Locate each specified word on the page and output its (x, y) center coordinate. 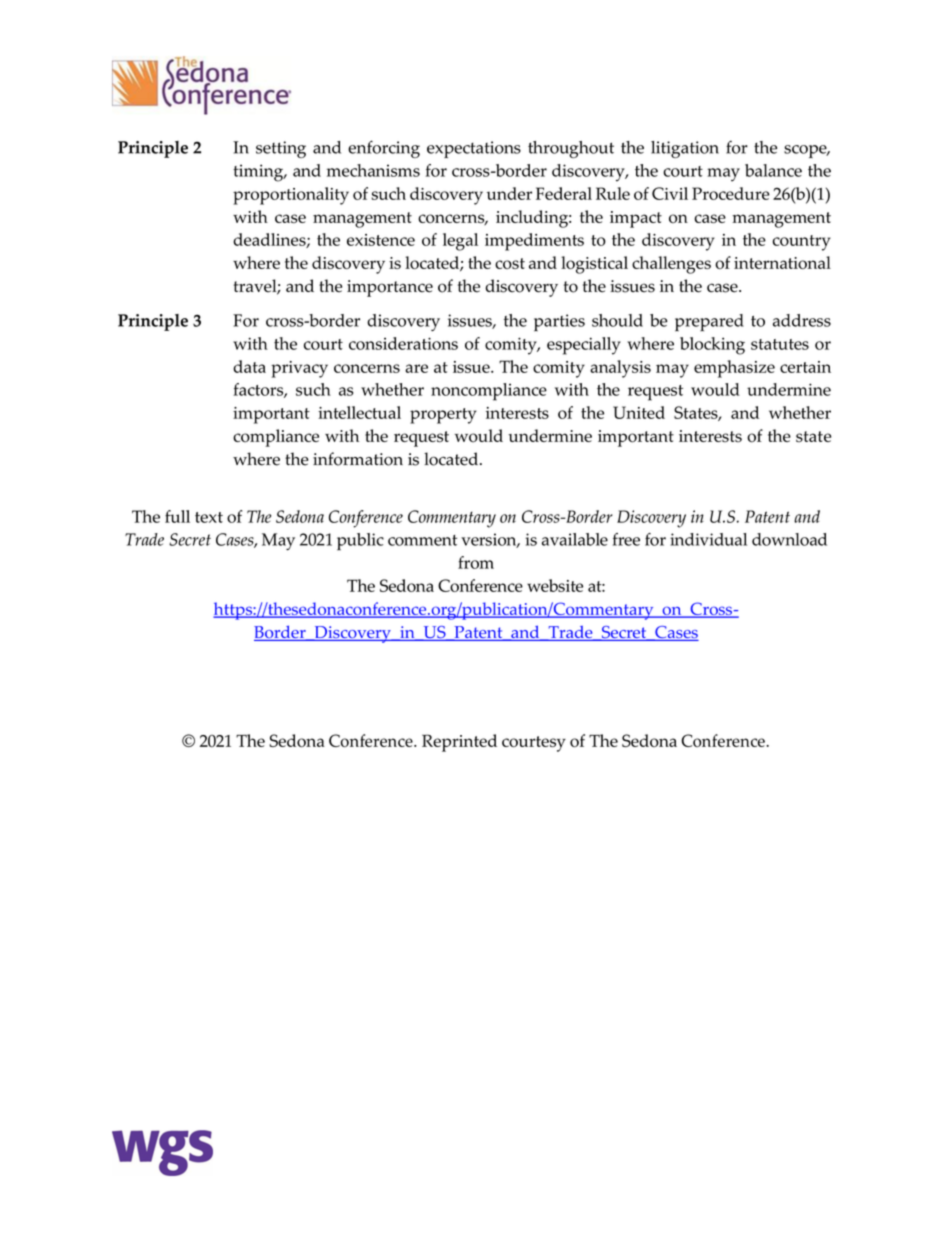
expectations (474, 149)
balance (773, 170)
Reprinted (459, 743)
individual (708, 539)
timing (259, 173)
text (209, 517)
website (555, 585)
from (476, 562)
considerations (403, 343)
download (789, 539)
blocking (712, 346)
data (249, 366)
